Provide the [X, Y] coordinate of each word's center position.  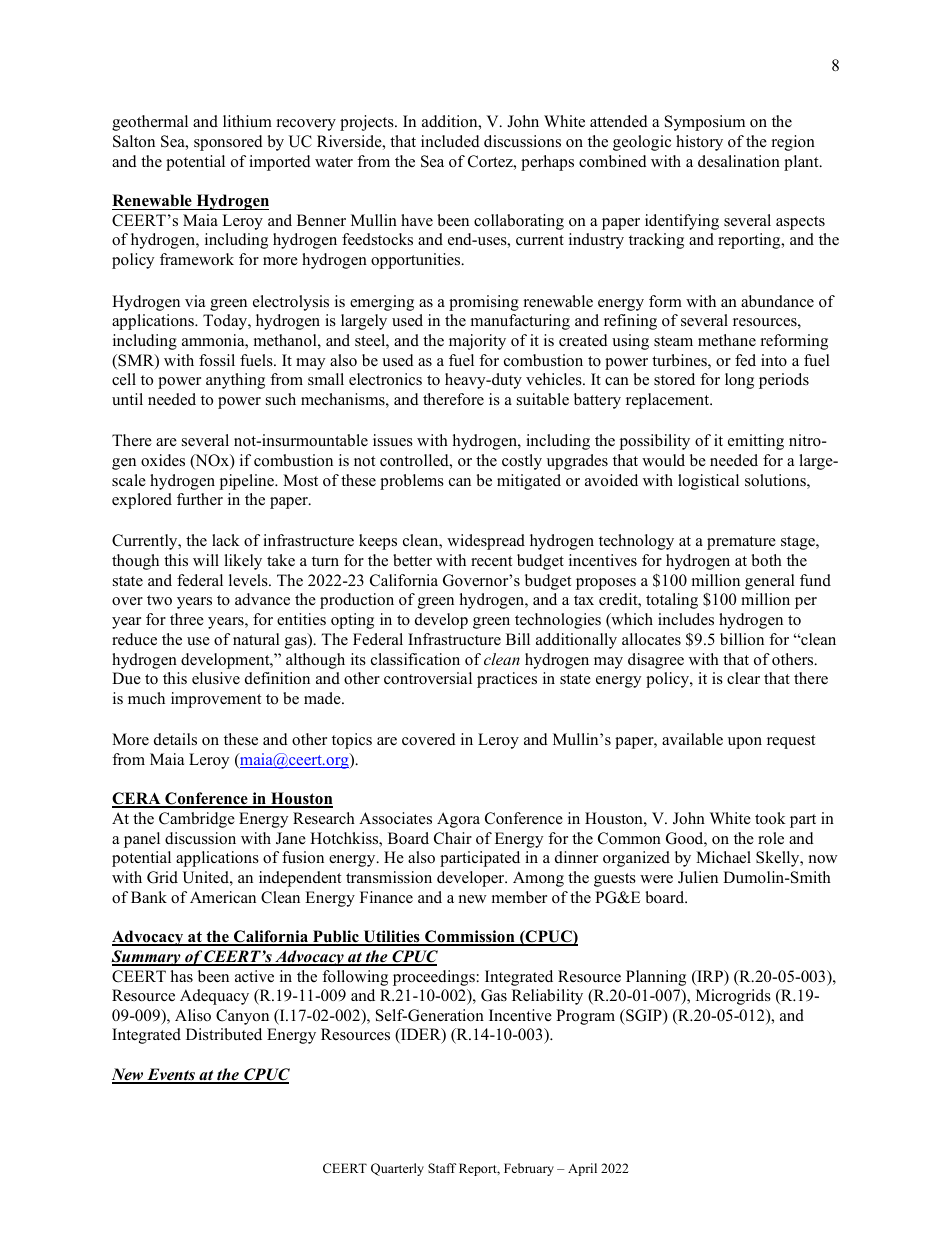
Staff [442, 1168]
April [582, 1169]
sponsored [228, 143]
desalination [739, 161]
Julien [698, 877]
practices [507, 680]
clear [743, 678]
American [223, 897]
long [739, 381]
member [519, 897]
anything [235, 381]
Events [171, 1075]
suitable [543, 399]
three [187, 619]
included [450, 141]
